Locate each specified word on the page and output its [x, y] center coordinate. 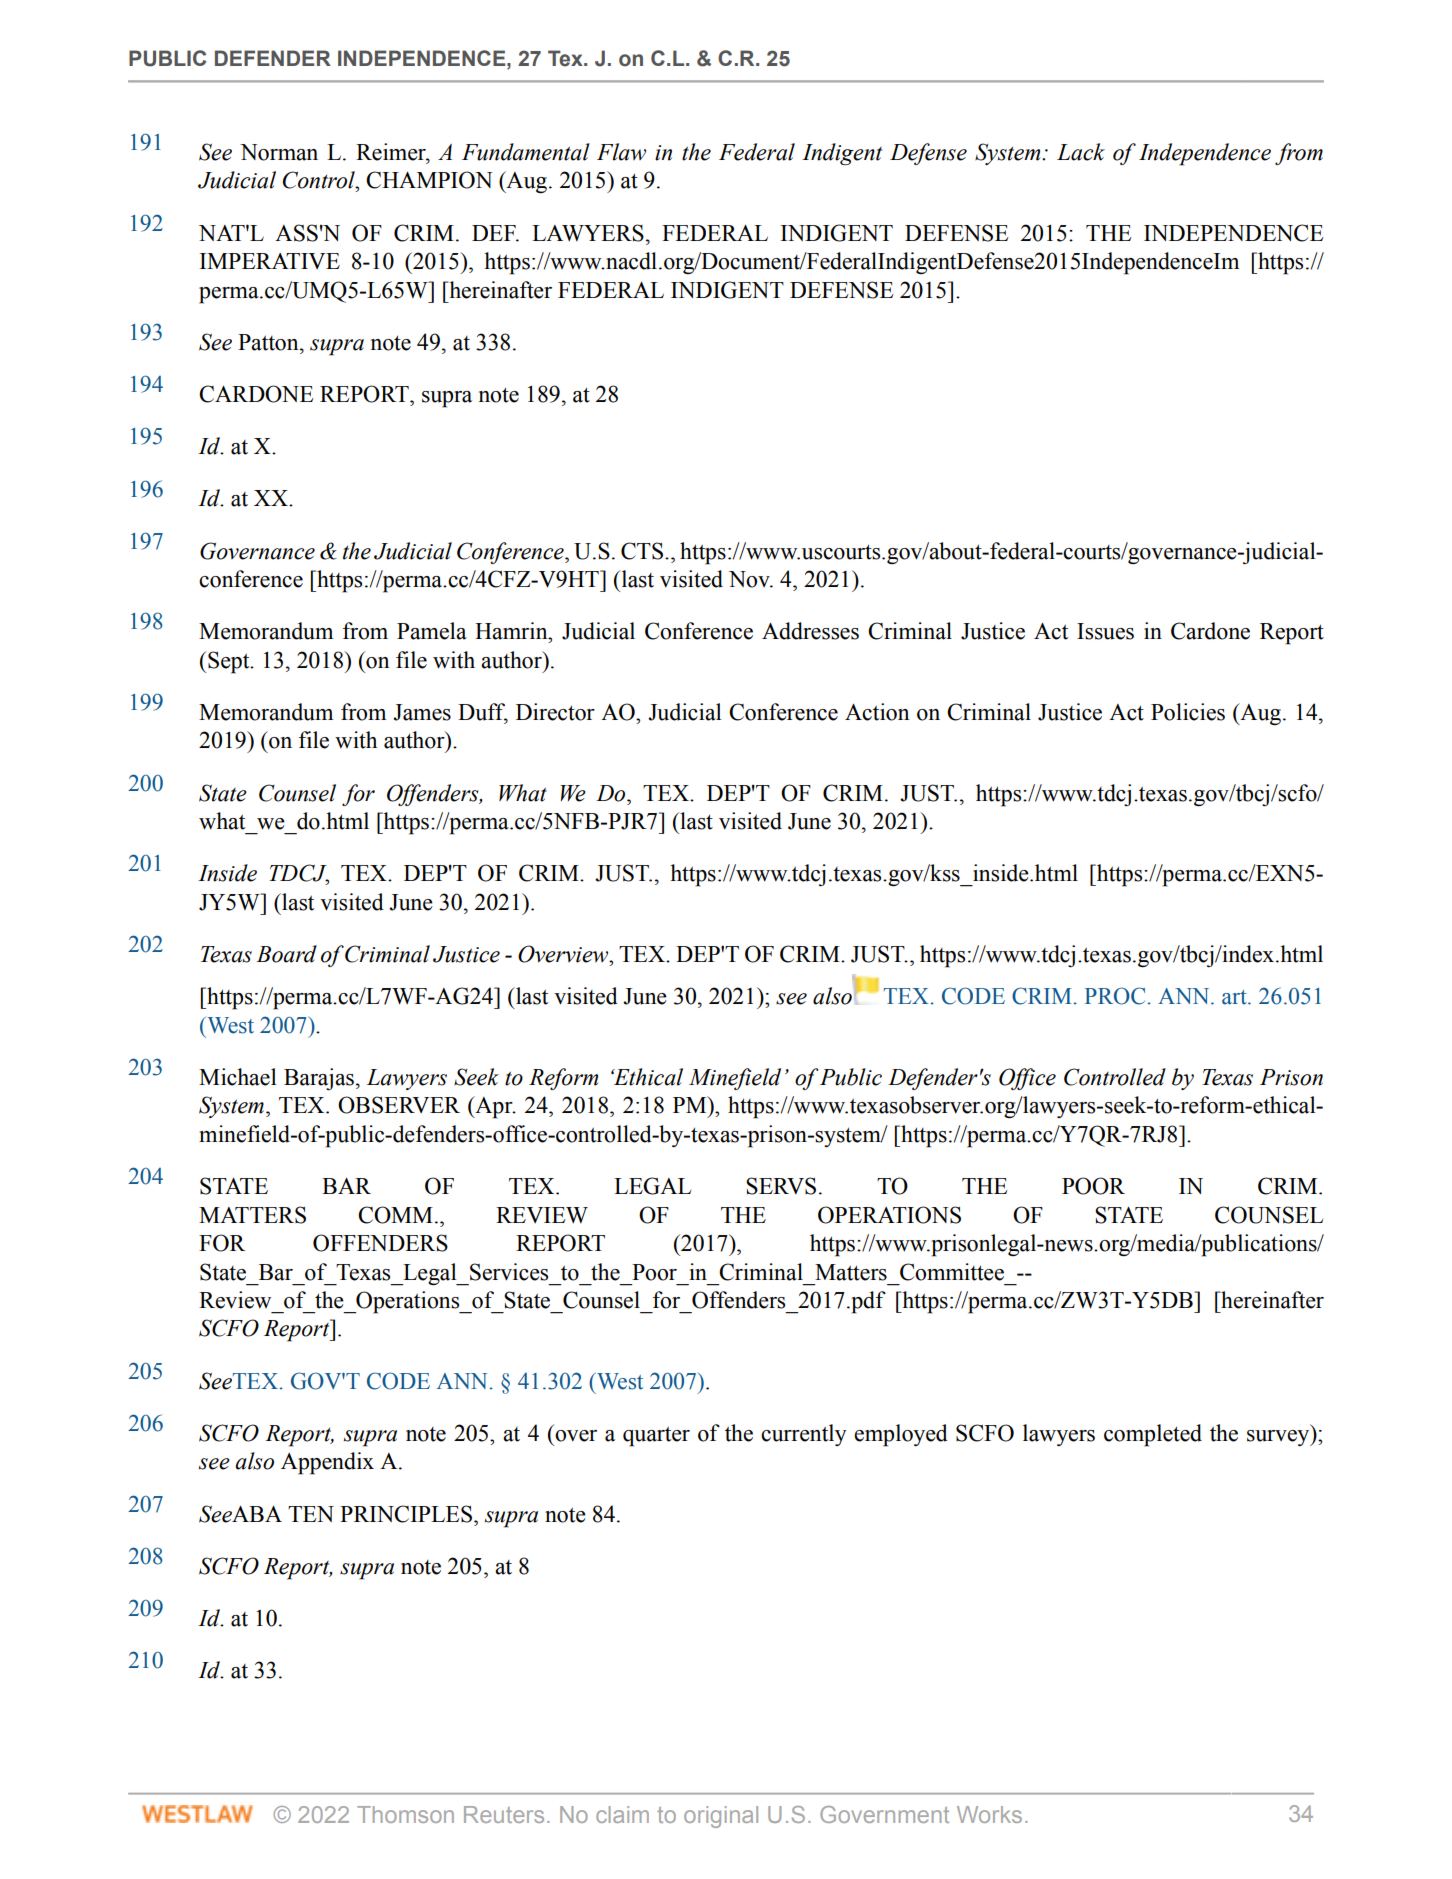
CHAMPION [429, 180]
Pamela [432, 631]
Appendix [327, 1463]
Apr [494, 1107]
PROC [1115, 996]
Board [286, 954]
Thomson [405, 1814]
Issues [1105, 631]
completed [1153, 1435]
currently [804, 1435]
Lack [1081, 152]
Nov [750, 579]
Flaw [621, 152]
